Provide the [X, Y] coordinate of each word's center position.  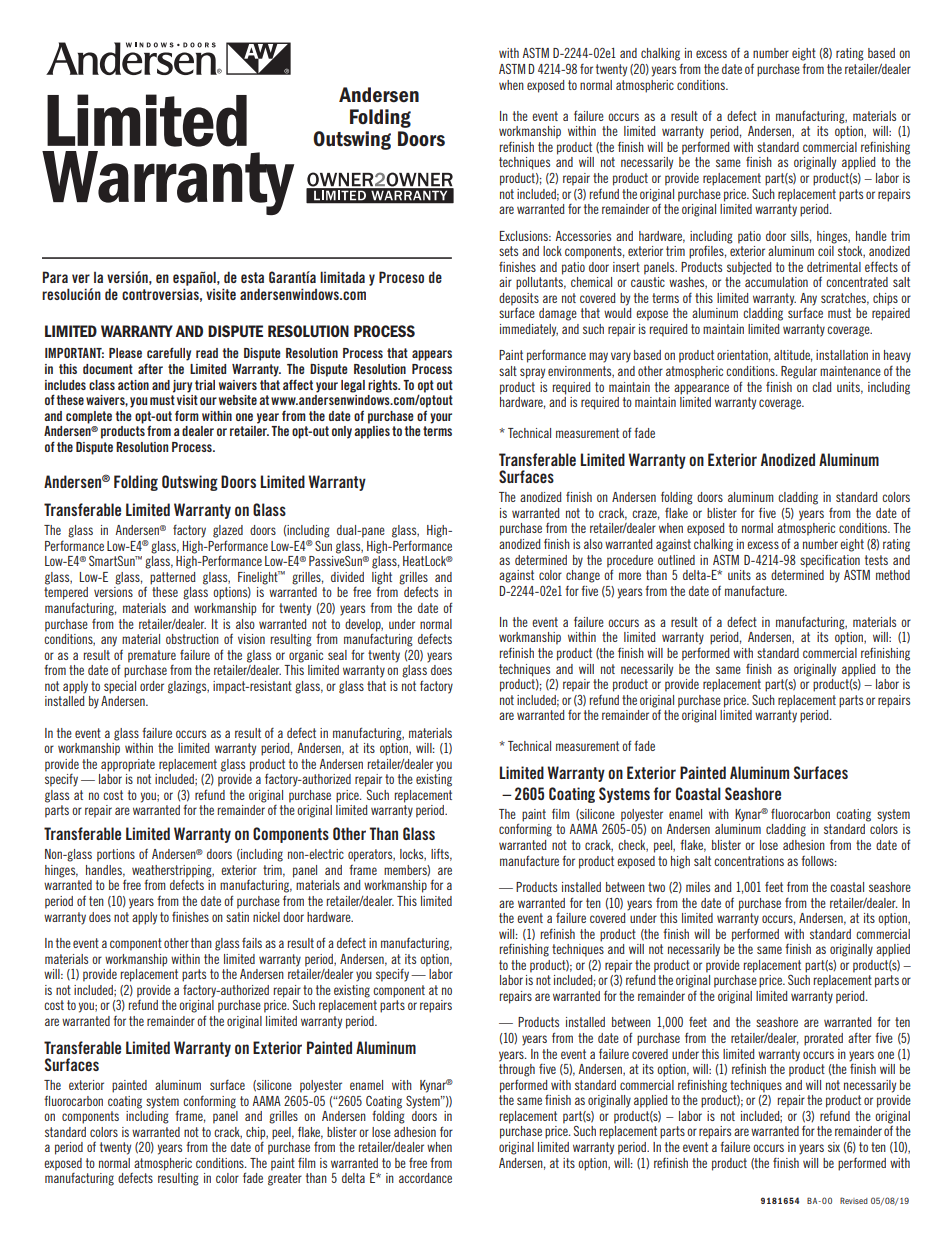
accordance [425, 1178]
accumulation [776, 282]
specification [830, 561]
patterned [173, 578]
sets [508, 251]
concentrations [749, 861]
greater [285, 1179]
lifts [441, 855]
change [583, 576]
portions [116, 855]
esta [252, 277]
